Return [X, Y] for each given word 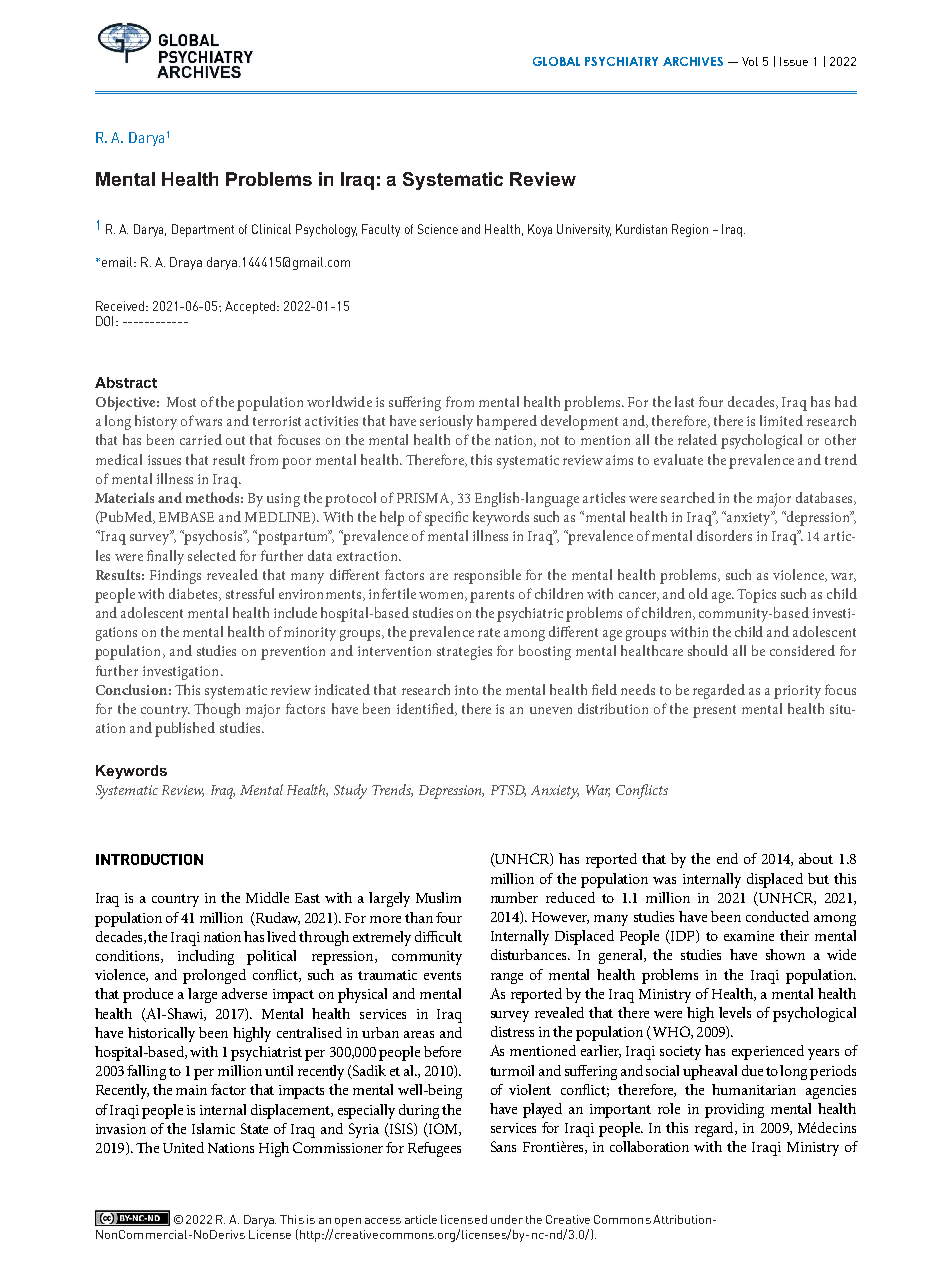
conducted [777, 916]
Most [181, 402]
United [183, 1147]
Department [203, 230]
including [206, 957]
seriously [446, 422]
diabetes [194, 594]
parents [492, 596]
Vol [750, 61]
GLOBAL [556, 61]
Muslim [438, 897]
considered [802, 650]
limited [781, 420]
